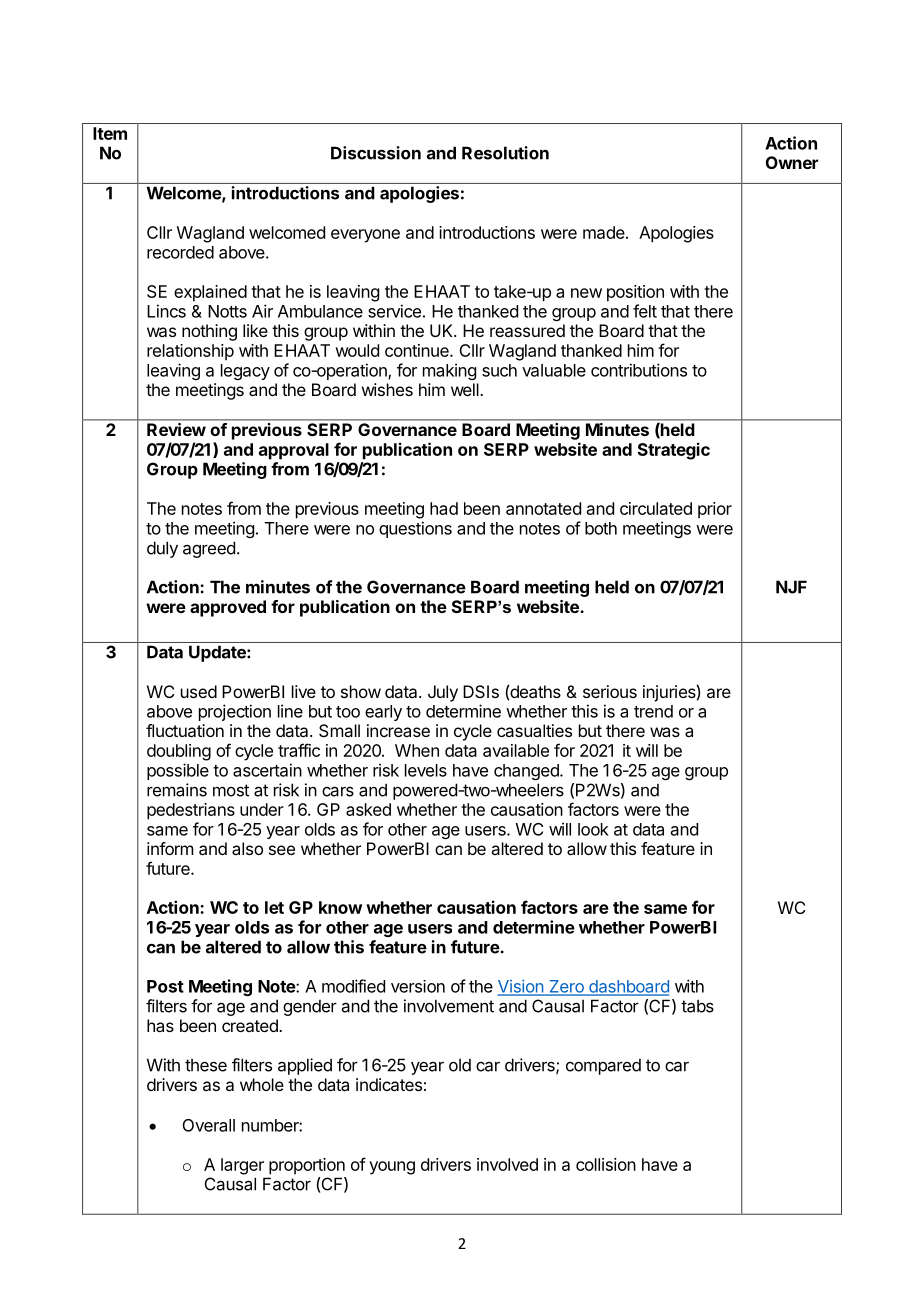 Image resolution: width=924 pixels, height=1308 pixels. Describe the element at coordinates (110, 133) in the screenshot. I see `Item` at that location.
